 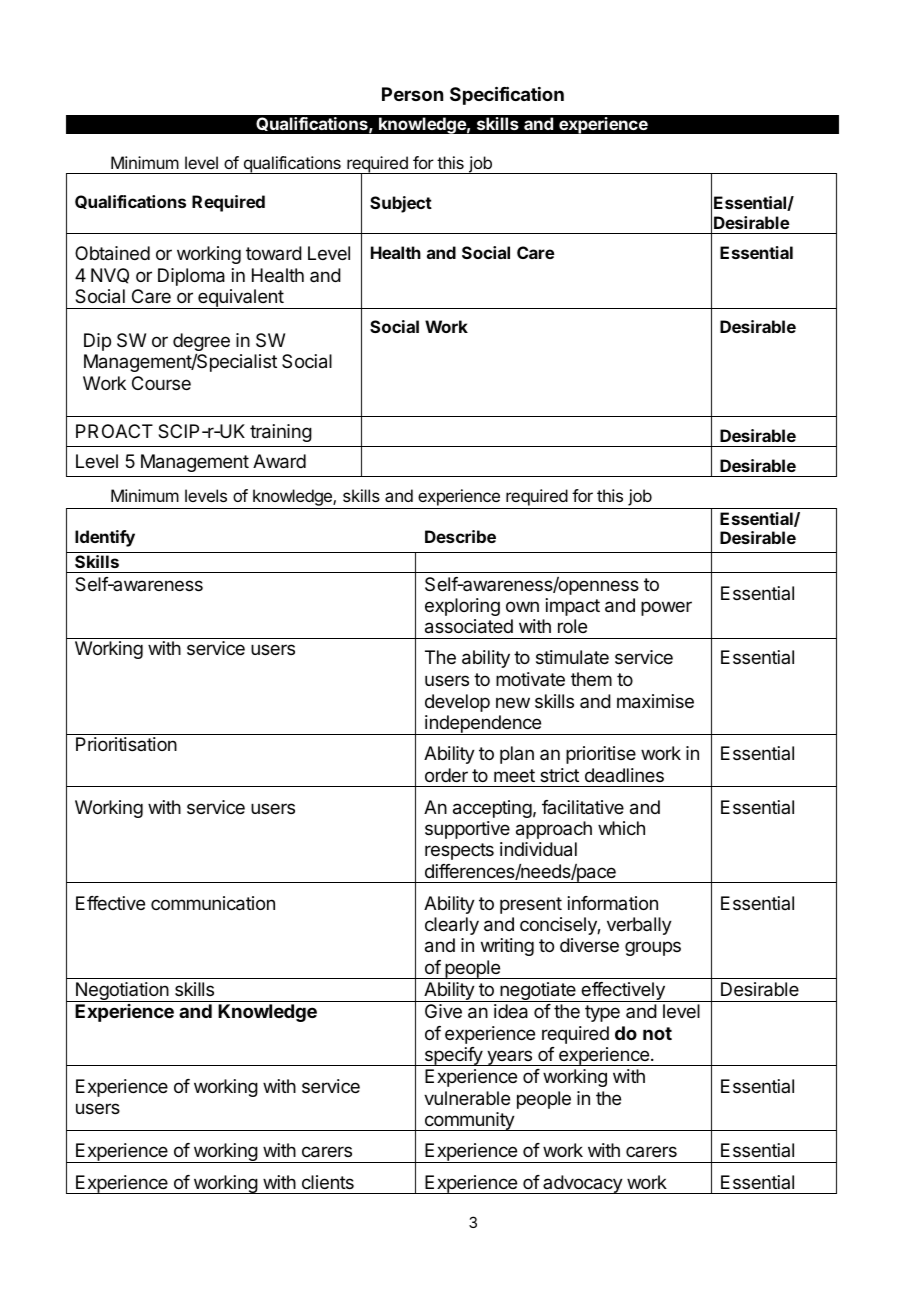 I want to click on Obtained, so click(x=112, y=253).
